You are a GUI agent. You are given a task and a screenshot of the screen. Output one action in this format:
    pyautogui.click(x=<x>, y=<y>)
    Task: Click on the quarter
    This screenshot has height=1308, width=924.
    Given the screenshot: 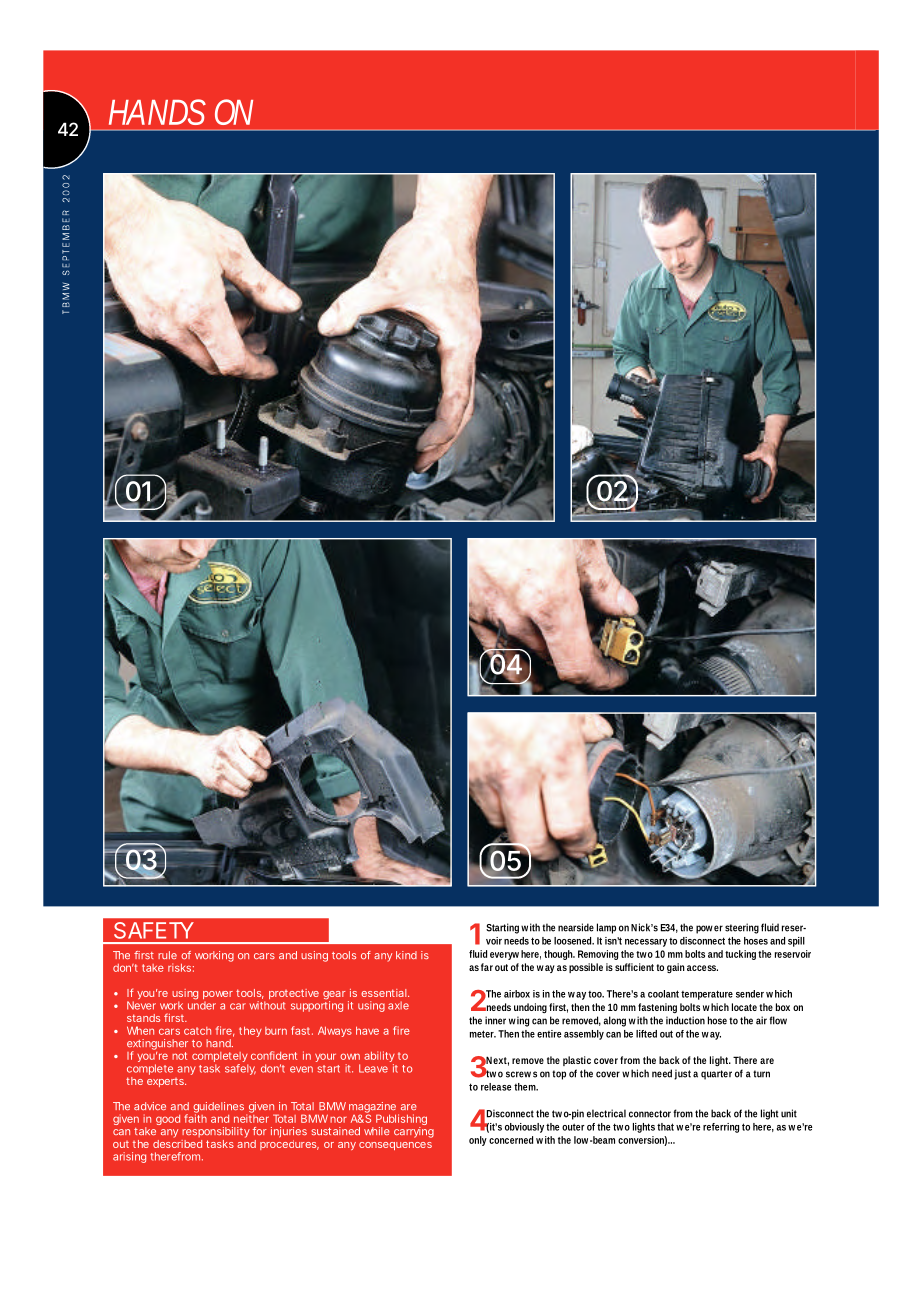 What is the action you would take?
    pyautogui.click(x=716, y=1075)
